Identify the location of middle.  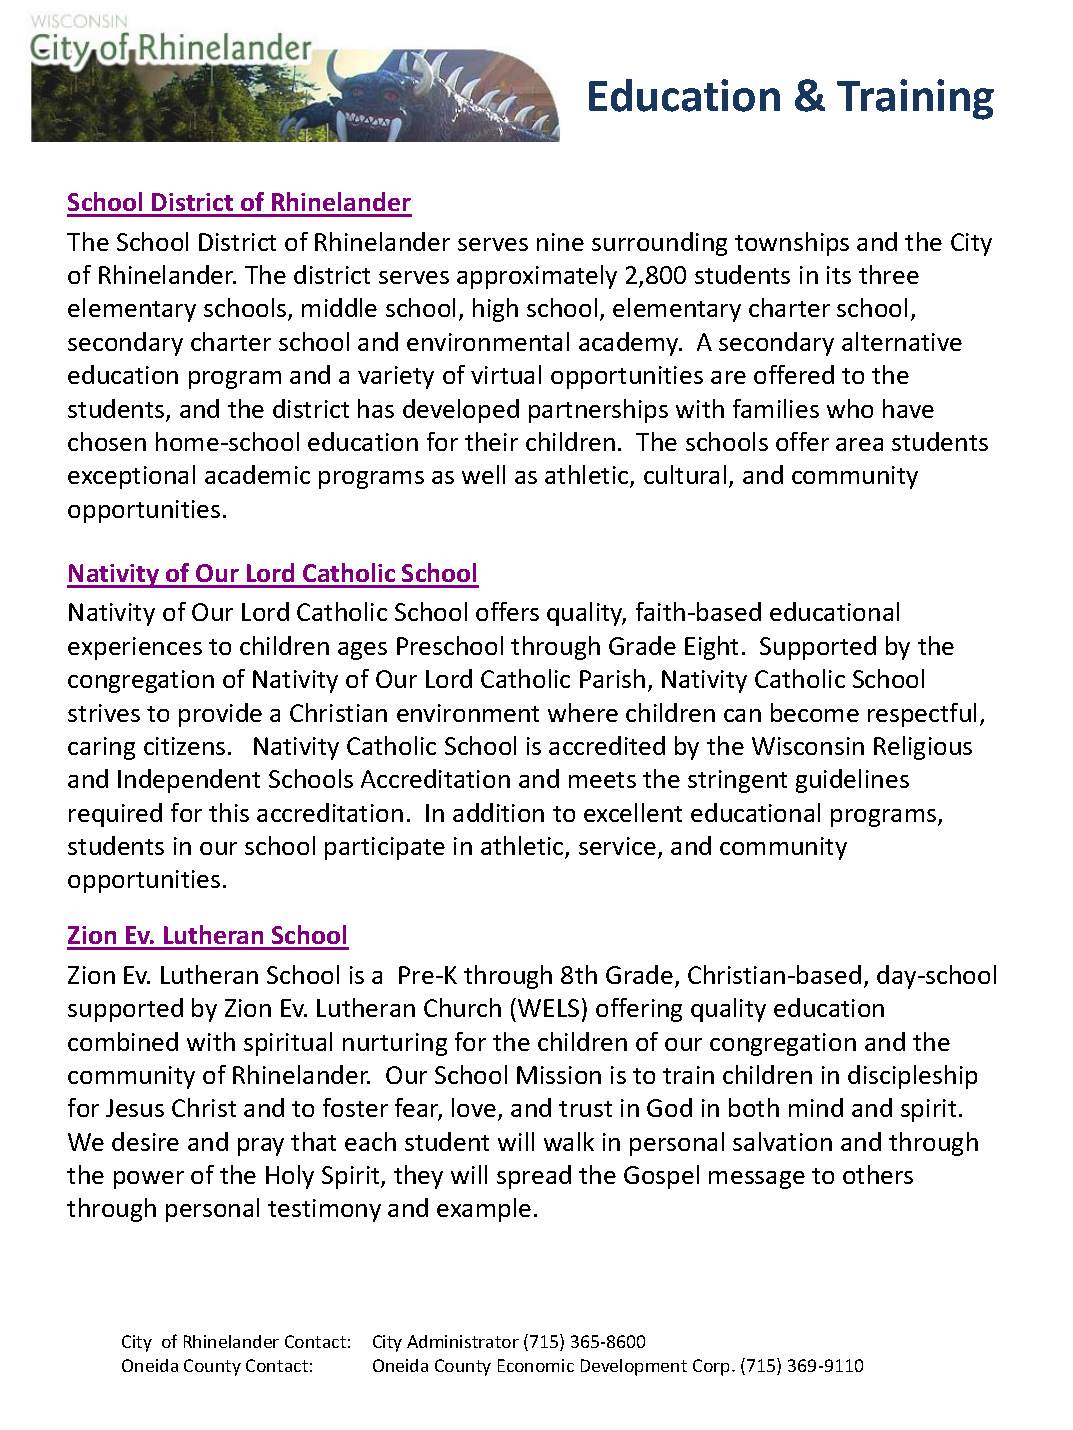
(339, 307).
